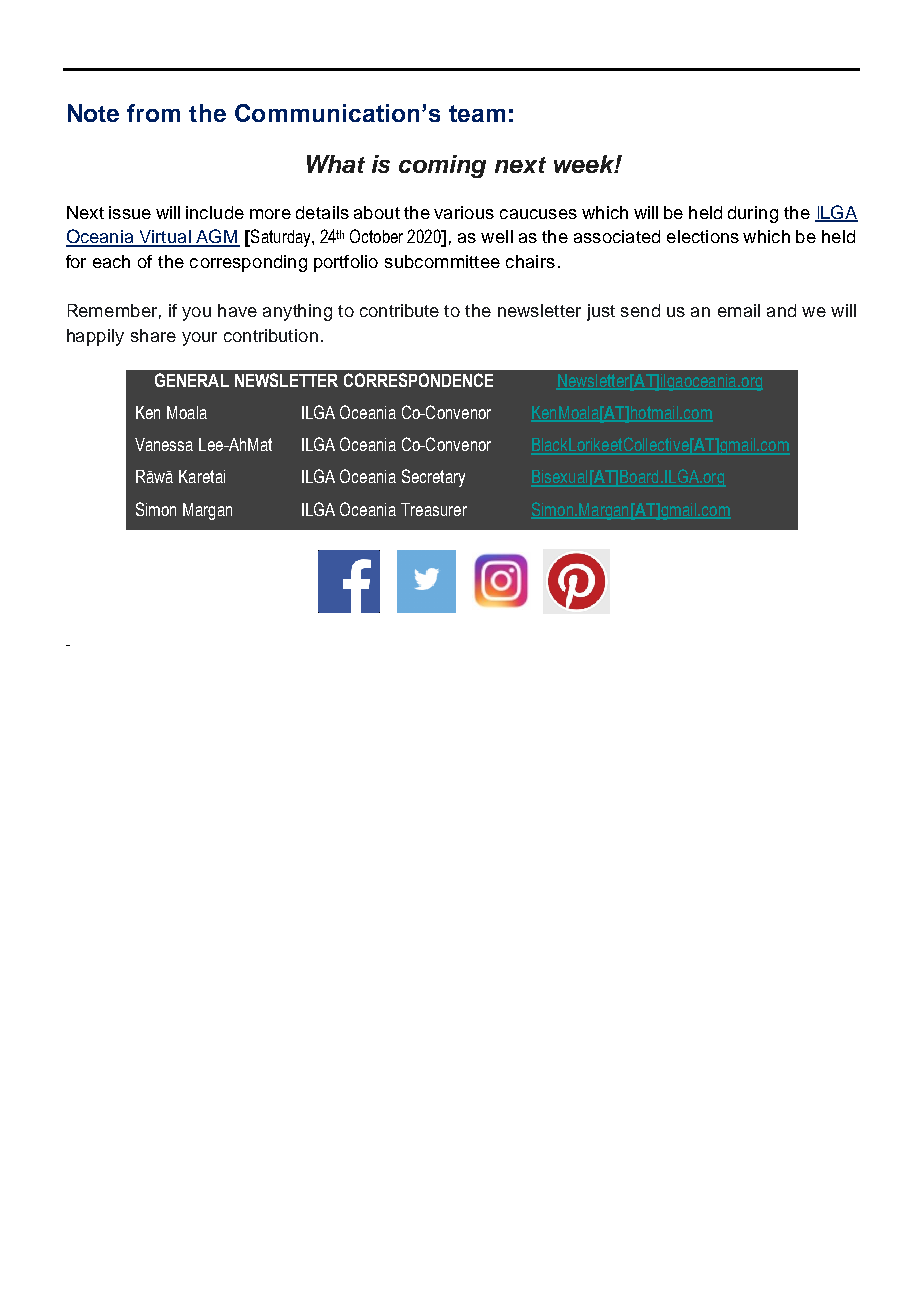  What do you see at coordinates (237, 310) in the screenshot?
I see `have` at bounding box center [237, 310].
